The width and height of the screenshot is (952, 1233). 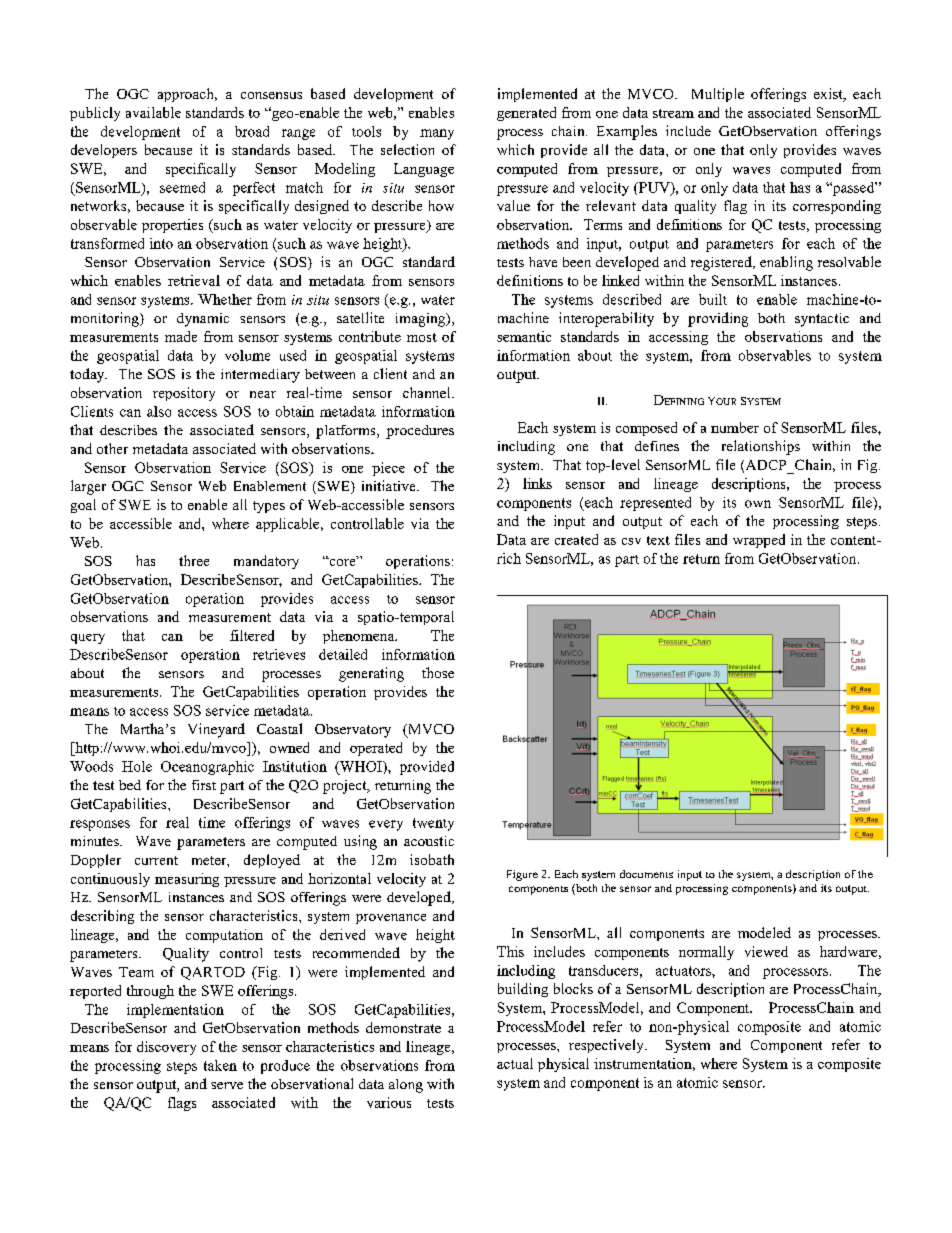 I want to click on operated, so click(x=376, y=749).
